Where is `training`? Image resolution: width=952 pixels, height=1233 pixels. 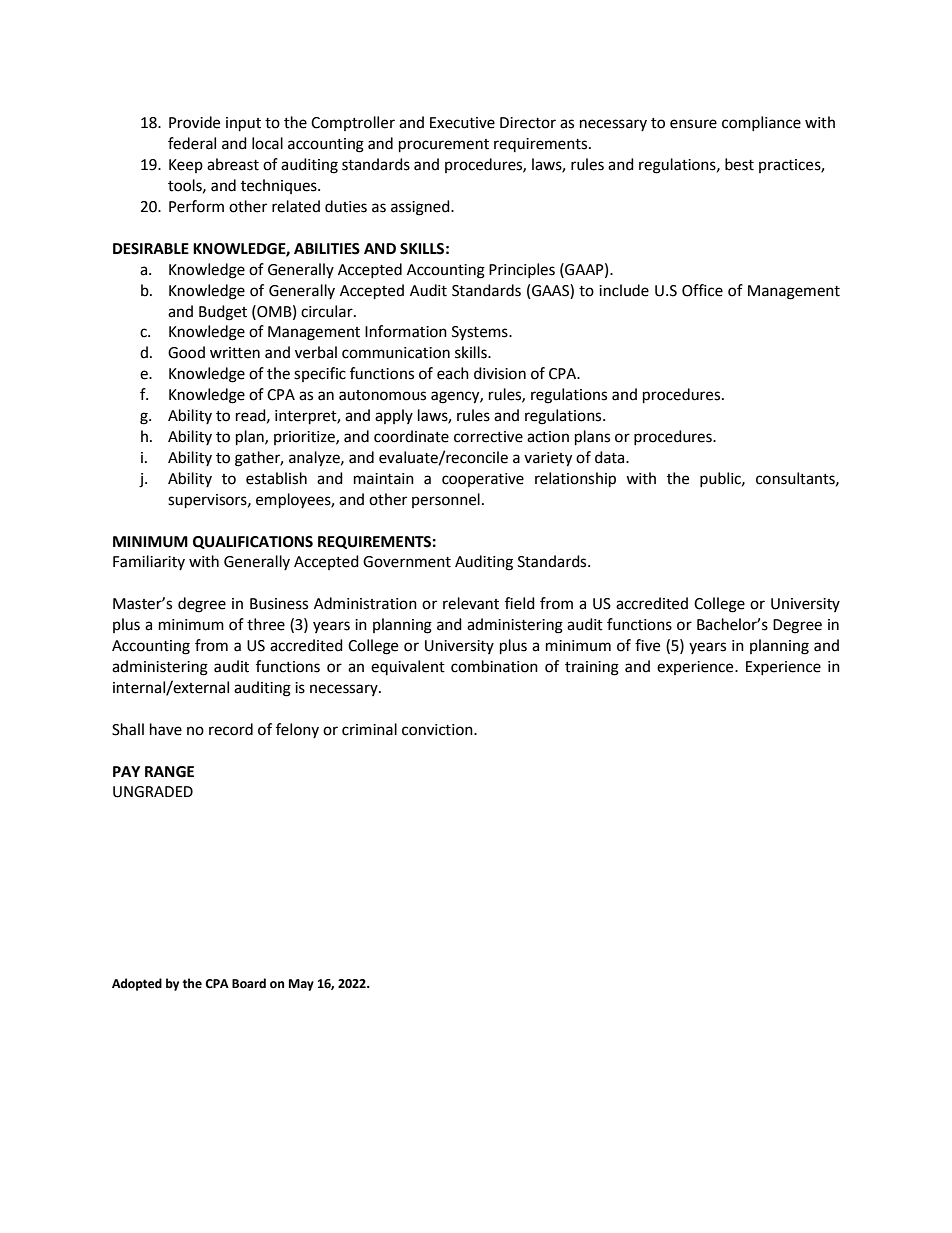
training is located at coordinates (592, 668).
